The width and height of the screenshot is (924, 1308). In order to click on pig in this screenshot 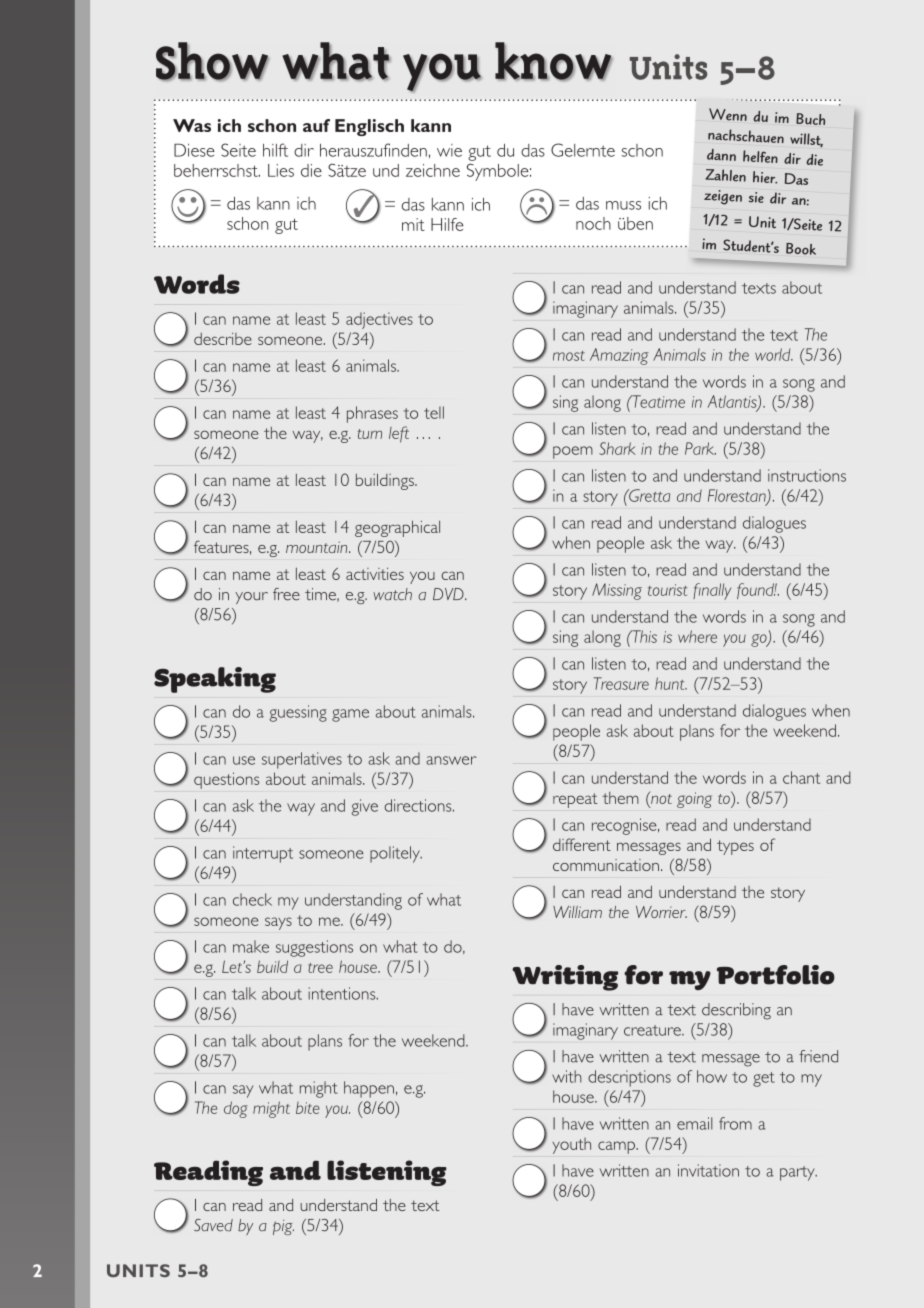, I will do `click(283, 1227)`.
